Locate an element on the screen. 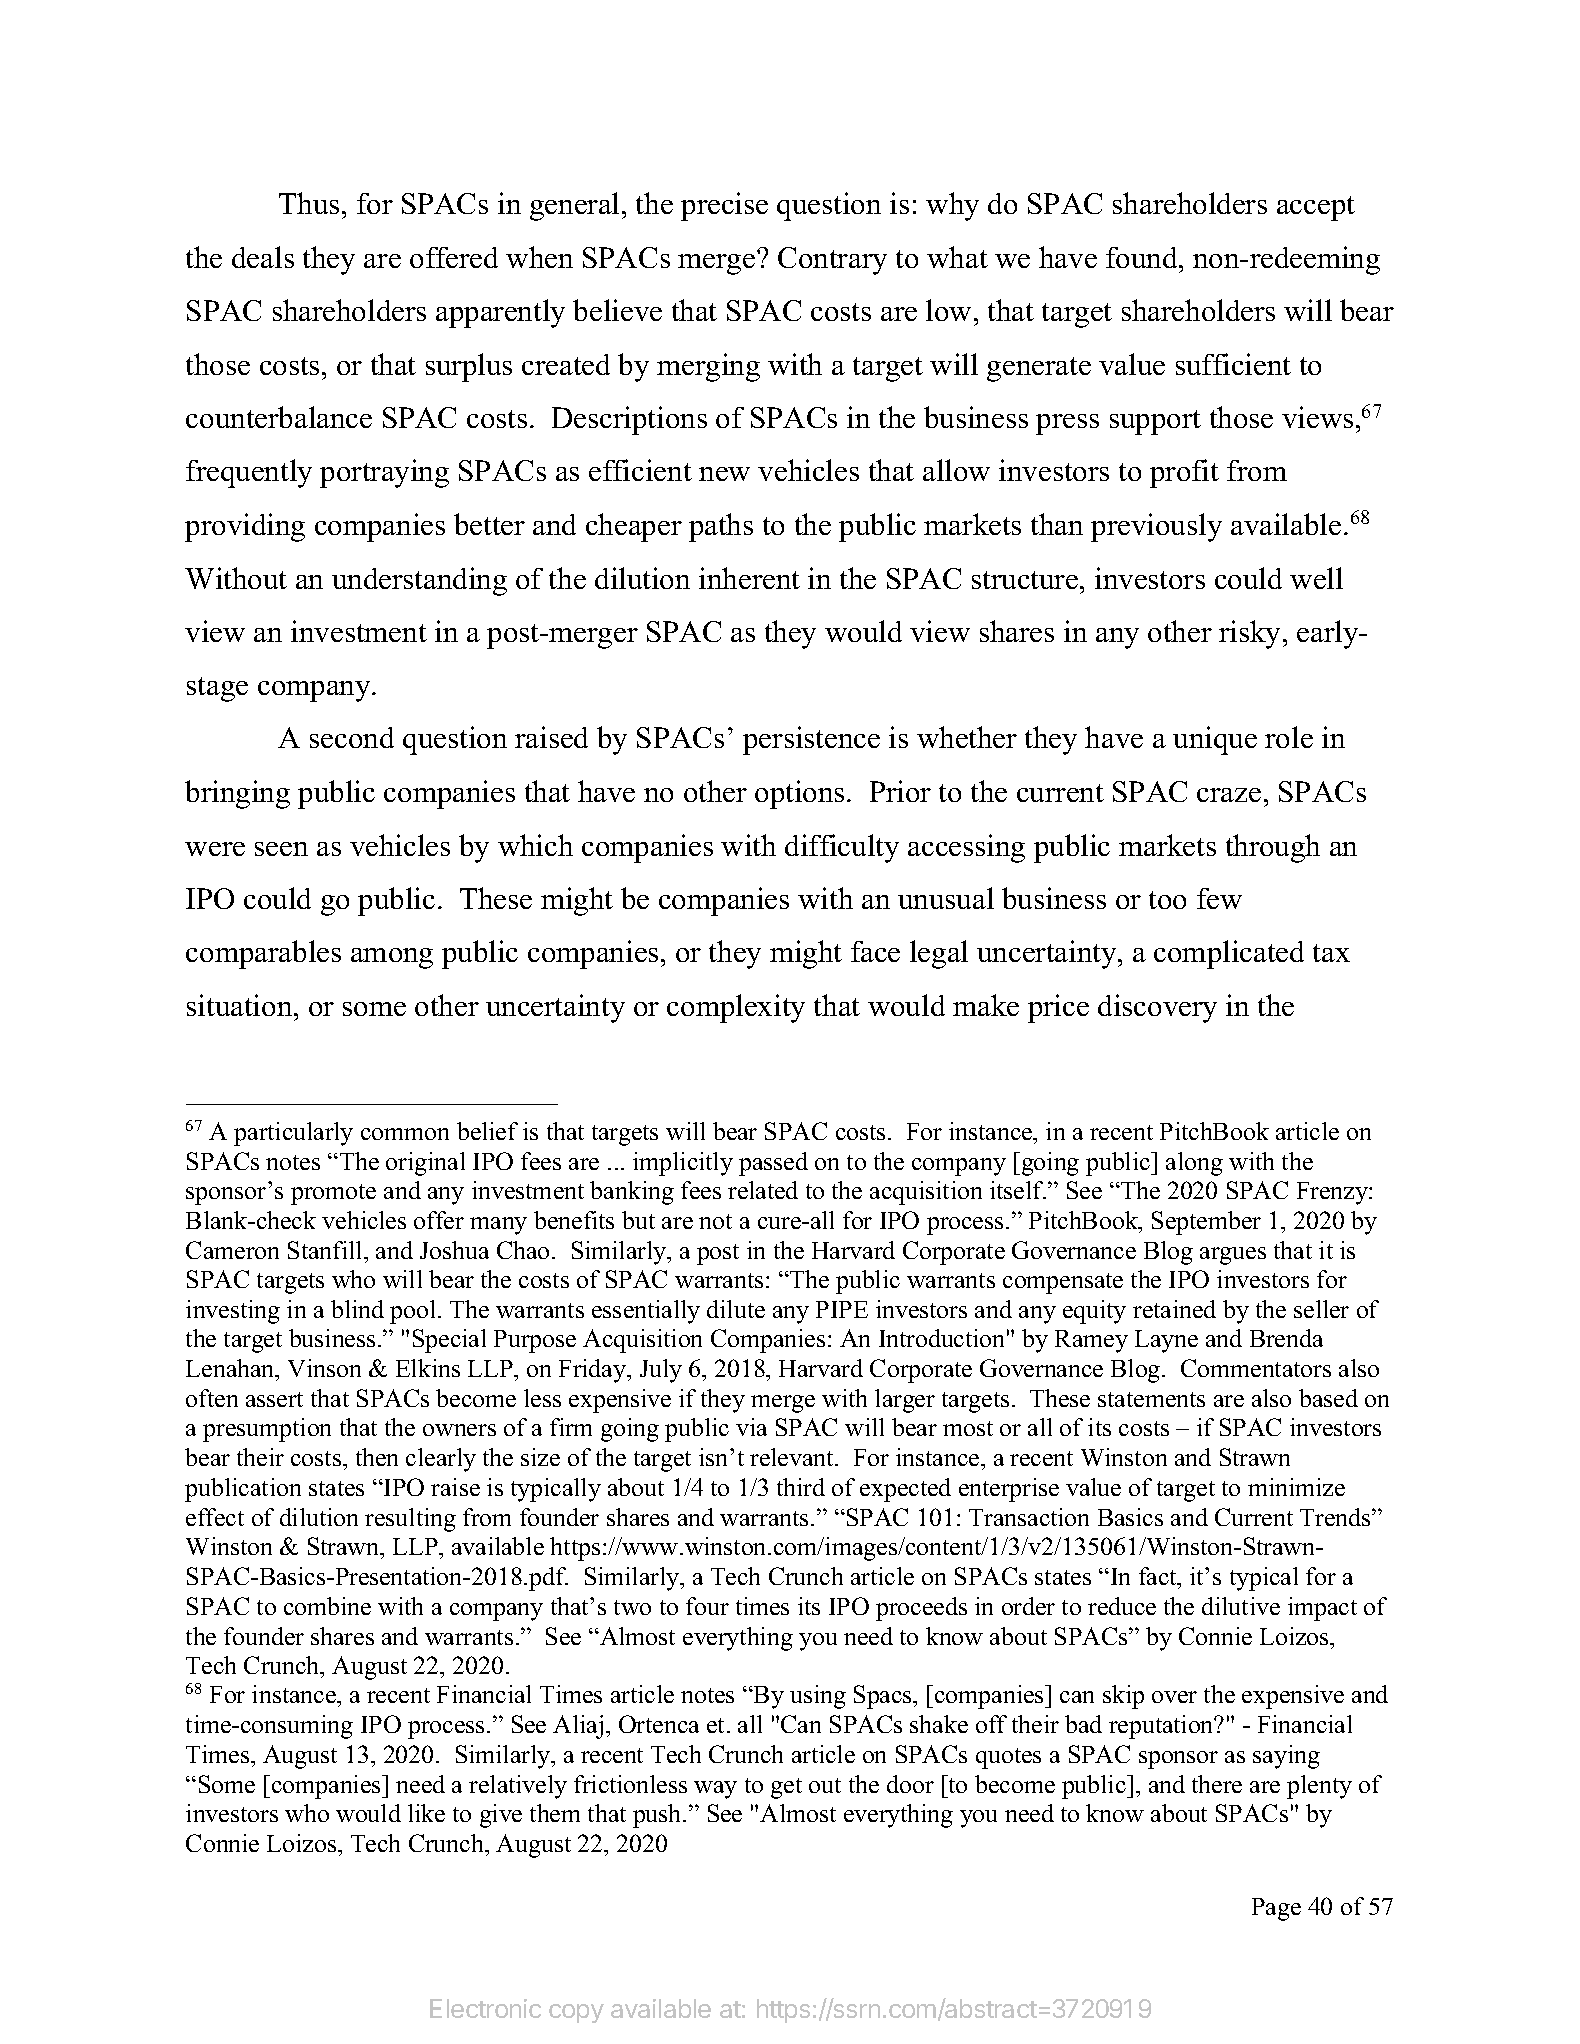 This screenshot has width=1580, height=2044. accept is located at coordinates (1316, 208).
